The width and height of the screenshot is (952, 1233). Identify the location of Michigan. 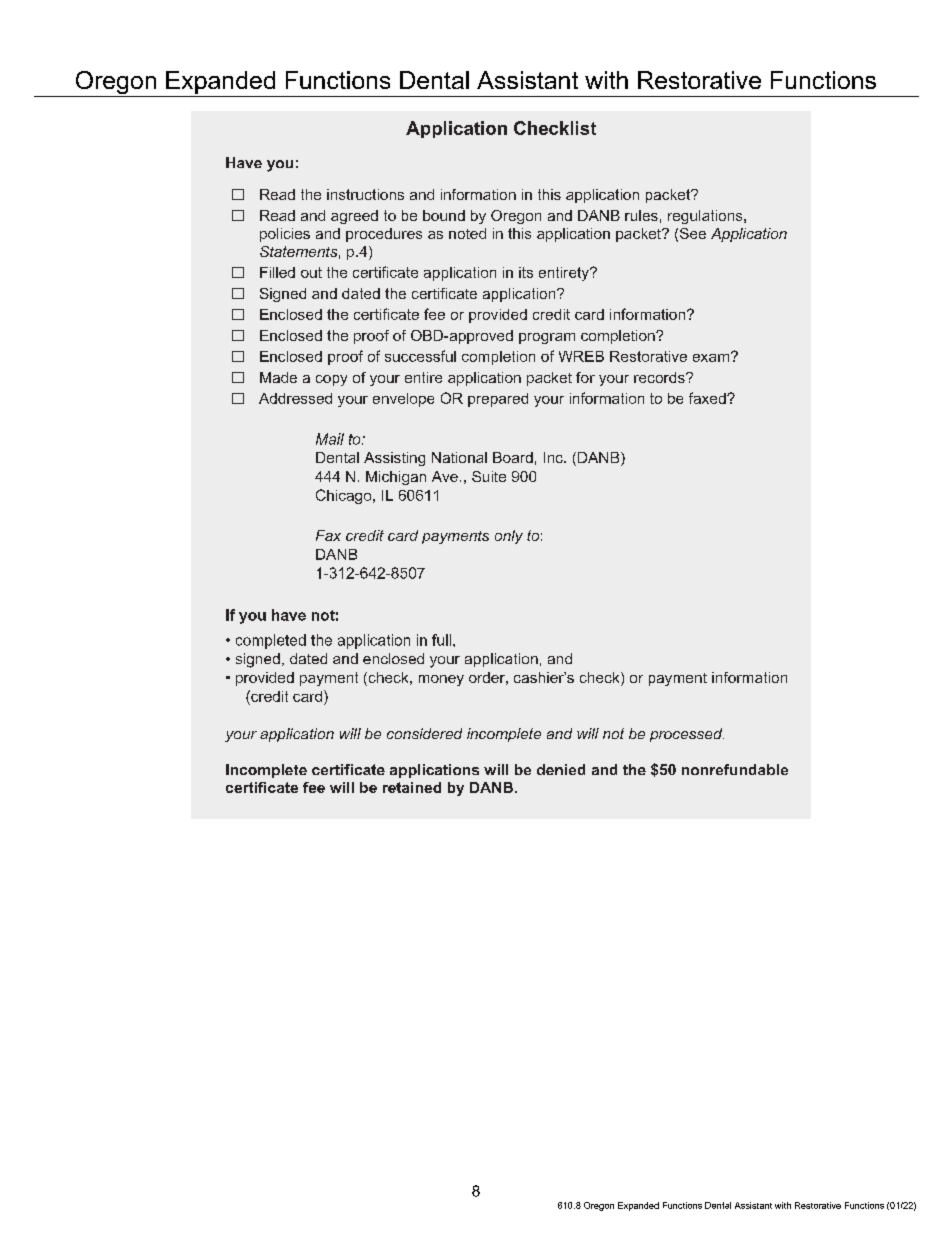
(396, 478).
